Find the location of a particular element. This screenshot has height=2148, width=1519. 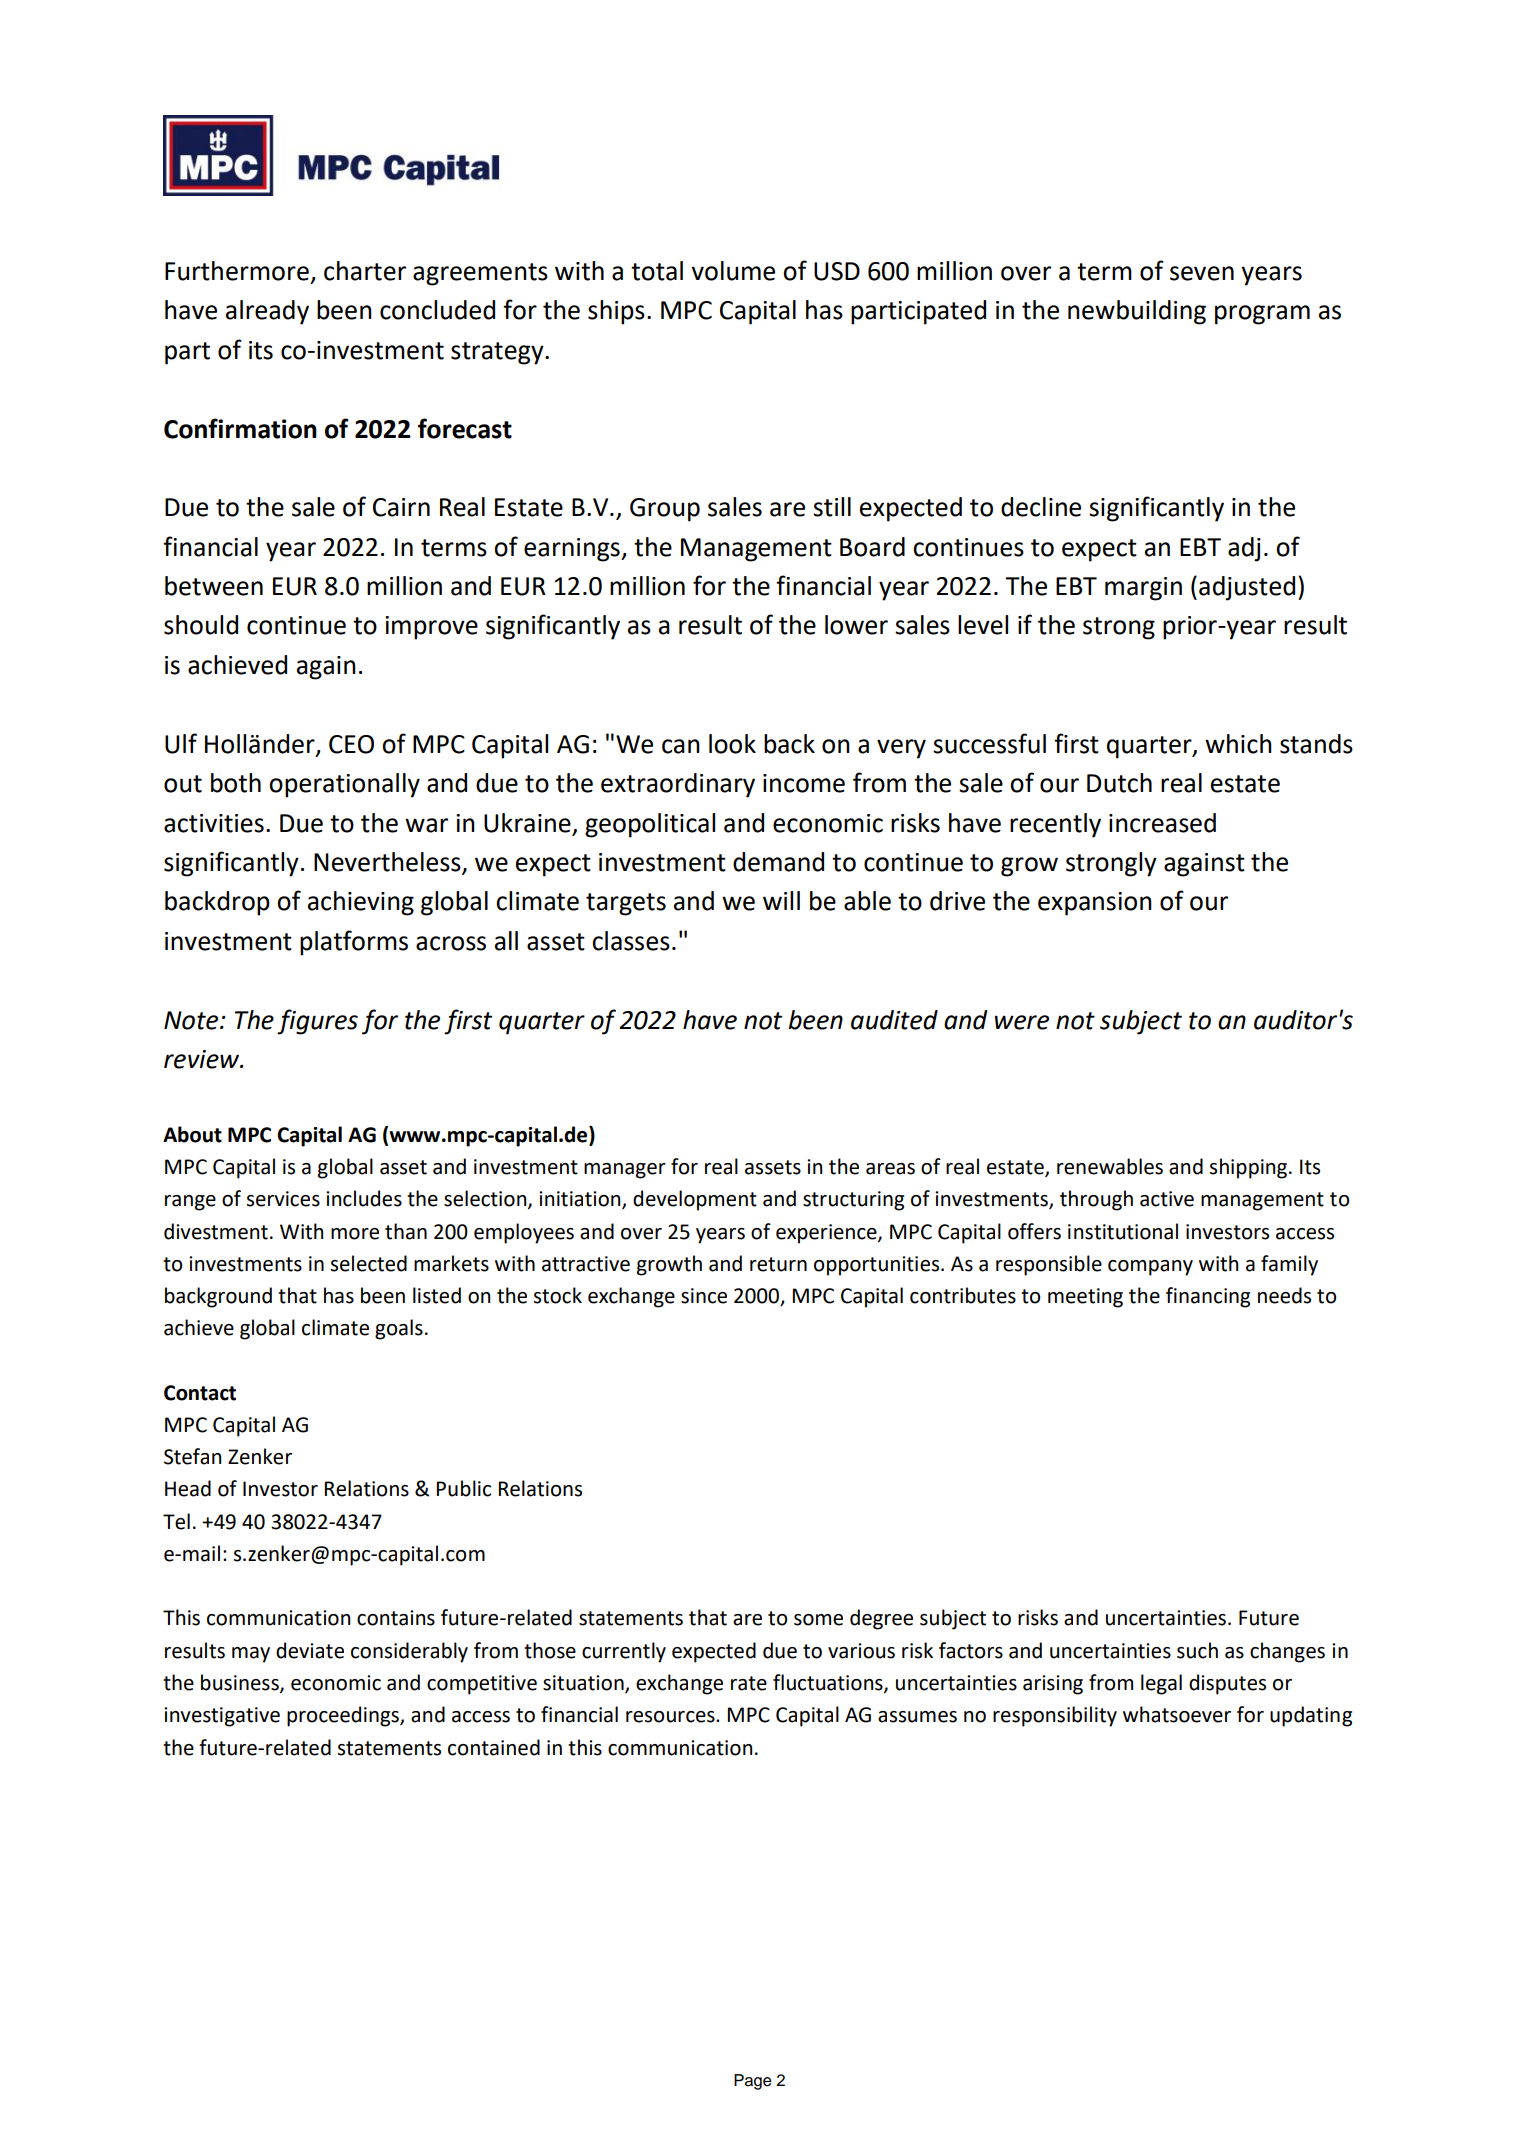

since is located at coordinates (704, 1296).
